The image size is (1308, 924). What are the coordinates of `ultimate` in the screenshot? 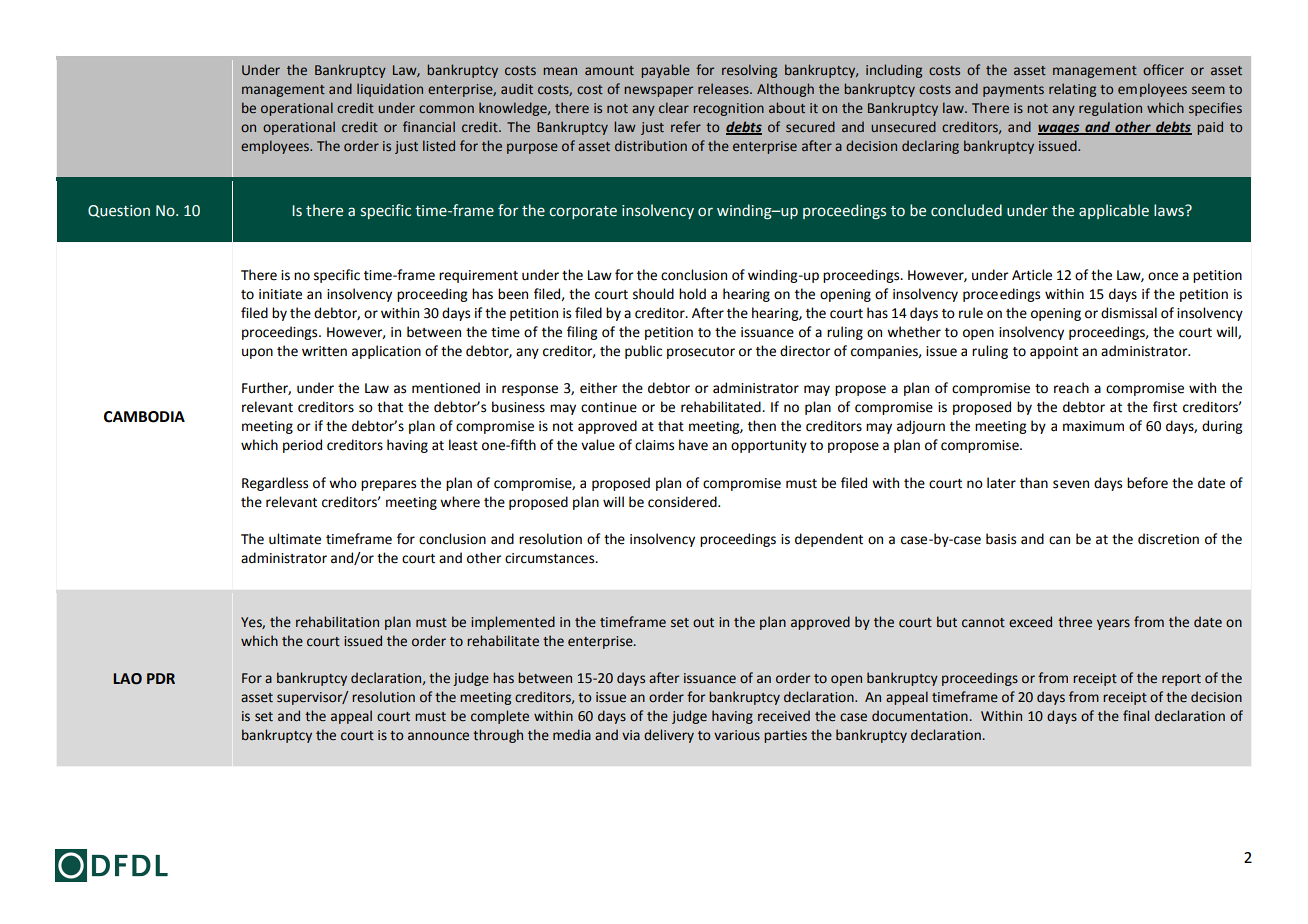 It's located at (295, 539).
